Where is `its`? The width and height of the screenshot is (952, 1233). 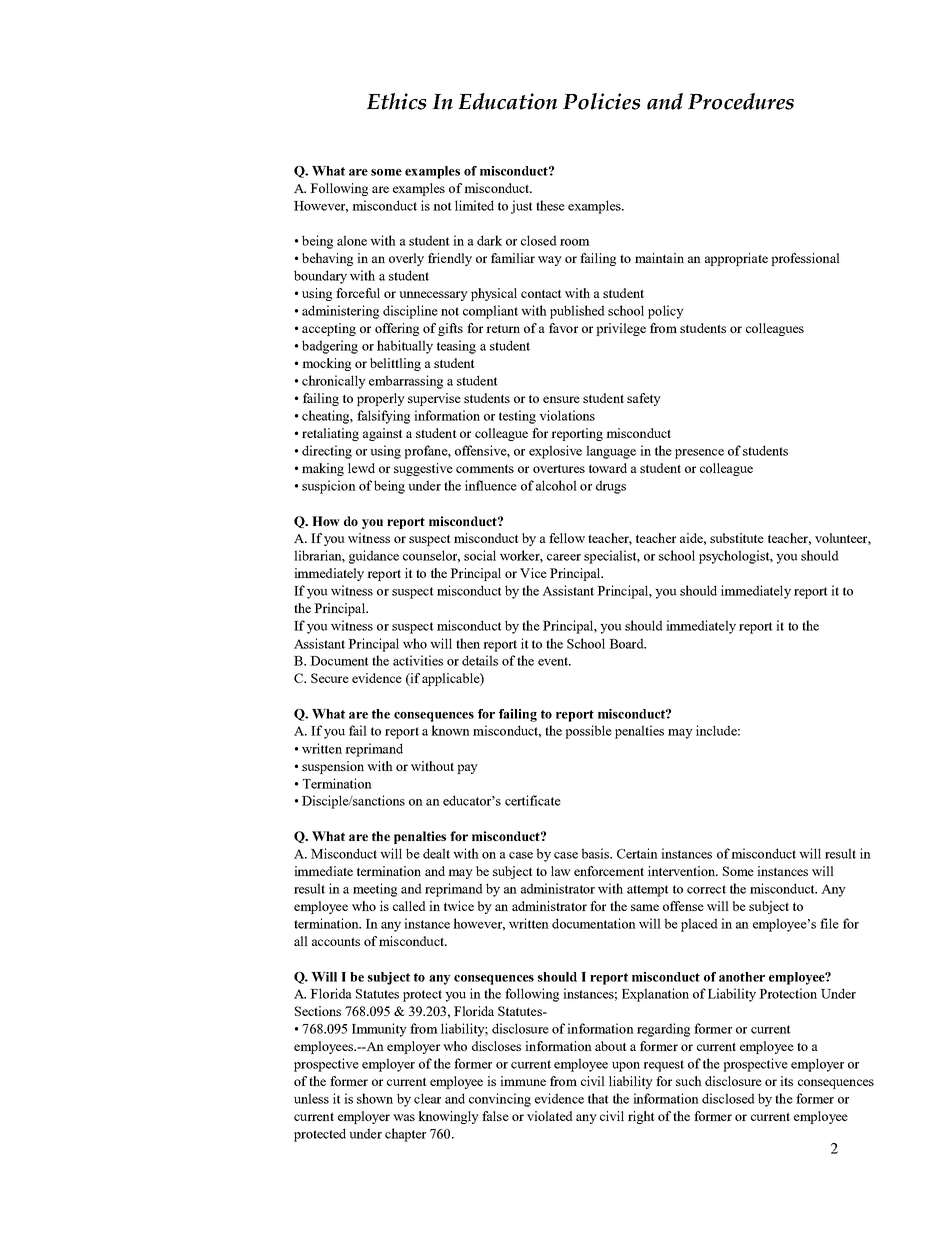
its is located at coordinates (786, 1081).
